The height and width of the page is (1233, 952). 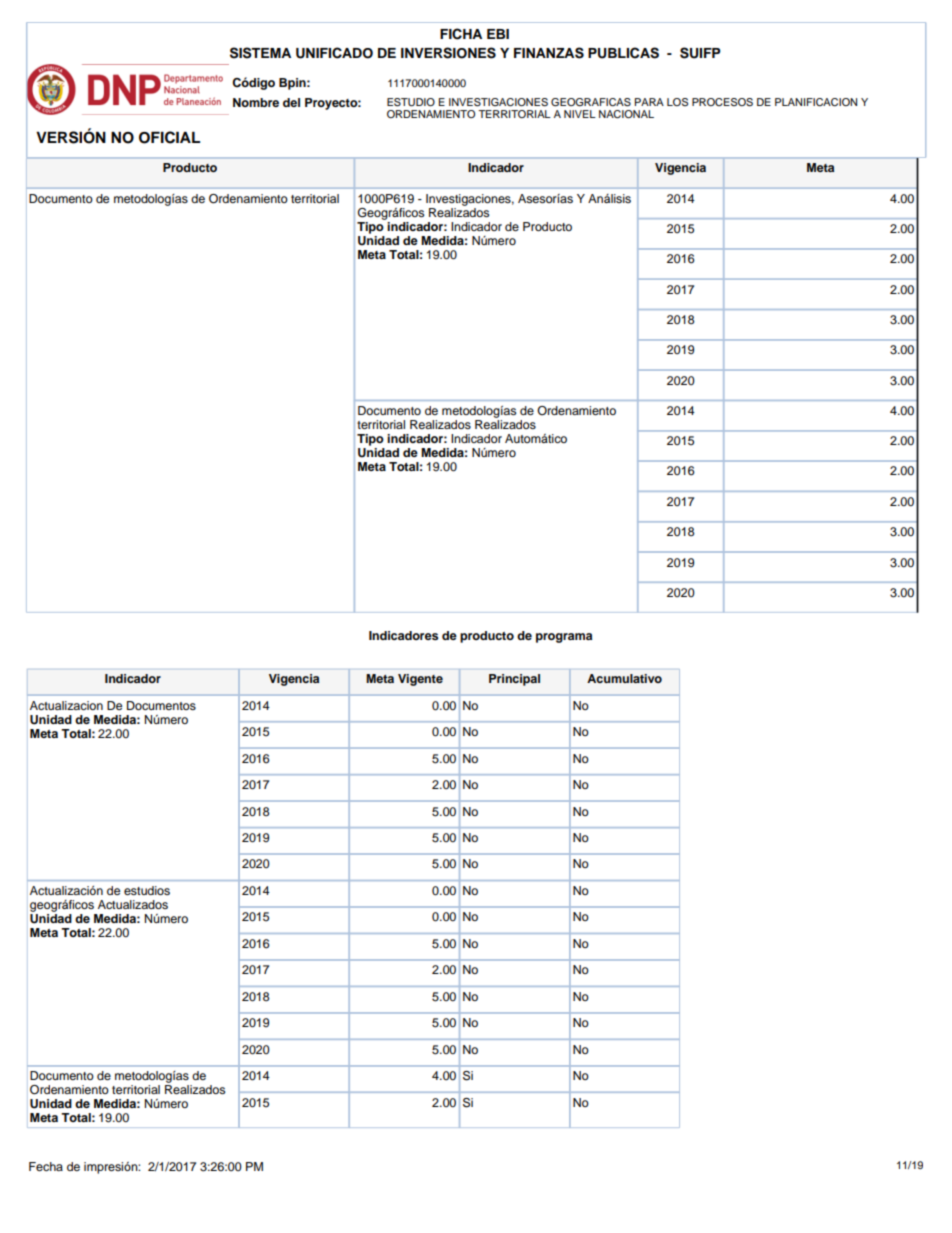 I want to click on OFICIAL, so click(x=169, y=137).
